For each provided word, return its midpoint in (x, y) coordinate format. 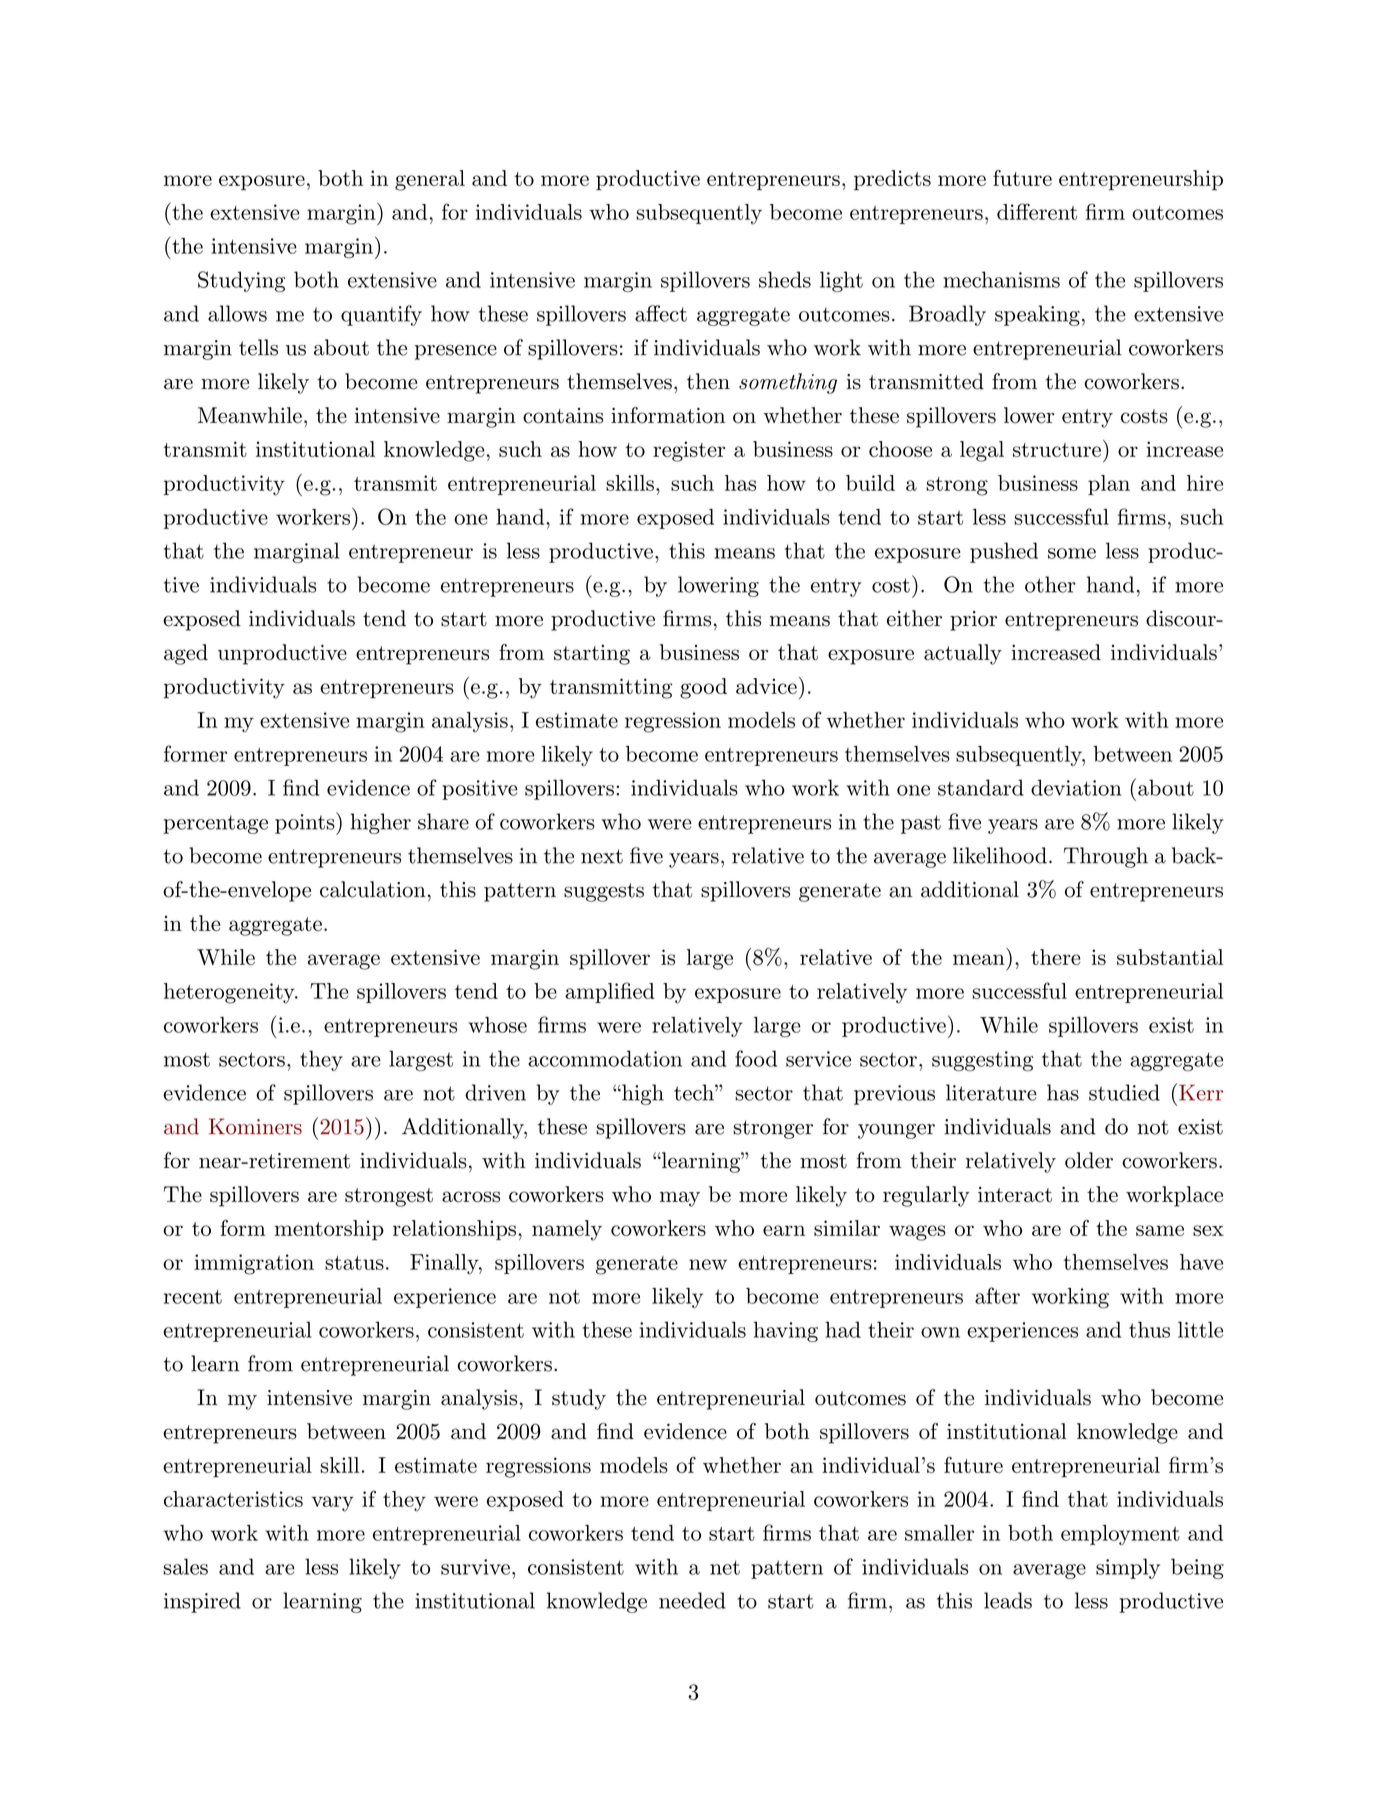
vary (333, 1504)
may (680, 1199)
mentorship (329, 1230)
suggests (604, 892)
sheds (785, 279)
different (1037, 211)
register (689, 451)
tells (258, 347)
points (306, 823)
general (430, 180)
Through (1106, 857)
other (1050, 584)
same (1160, 1230)
